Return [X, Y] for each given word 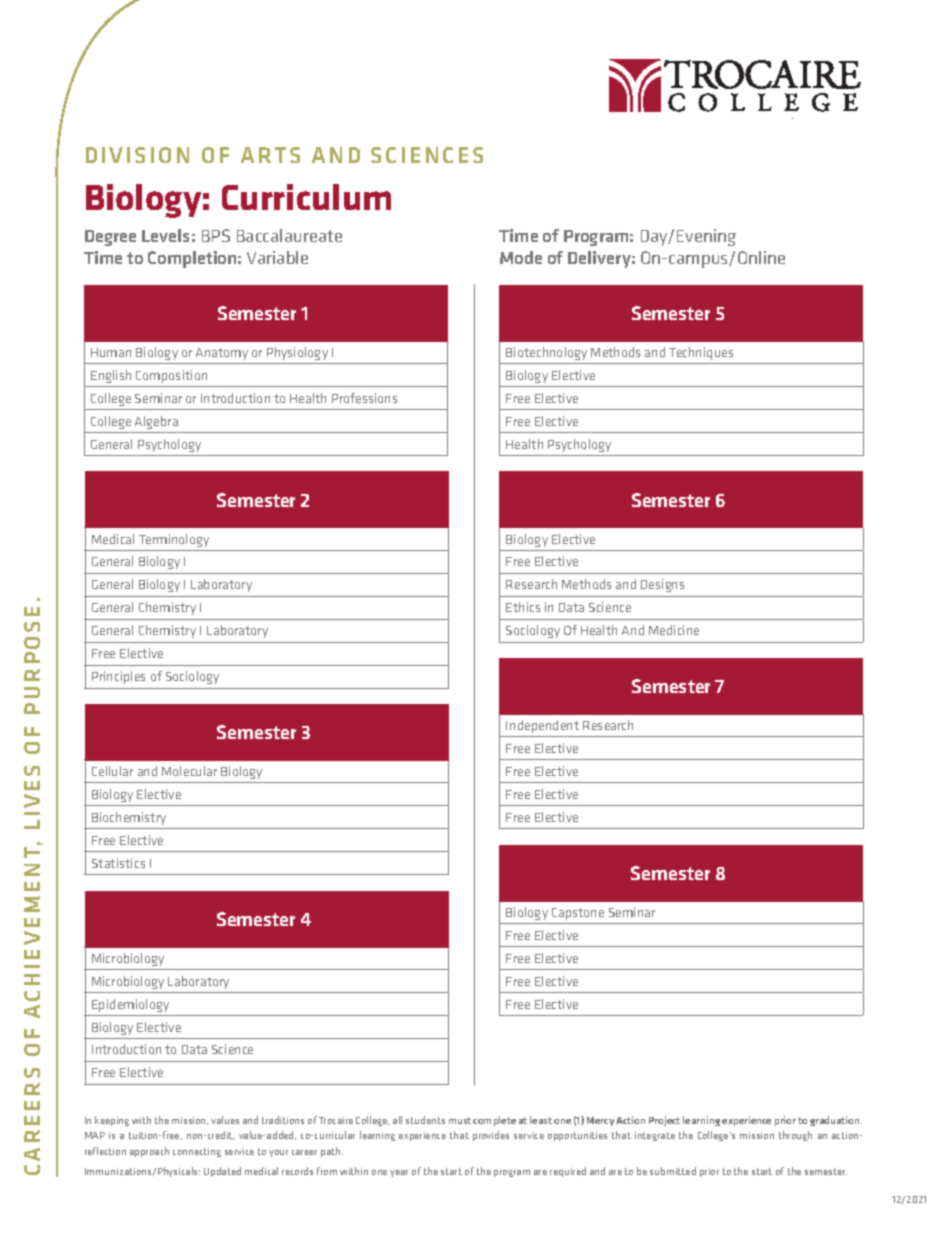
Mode [521, 257]
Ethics [523, 607]
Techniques [701, 353]
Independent [542, 726]
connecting [197, 1152]
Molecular [189, 771]
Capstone [578, 914]
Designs [662, 585]
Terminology [174, 540]
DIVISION [137, 155]
